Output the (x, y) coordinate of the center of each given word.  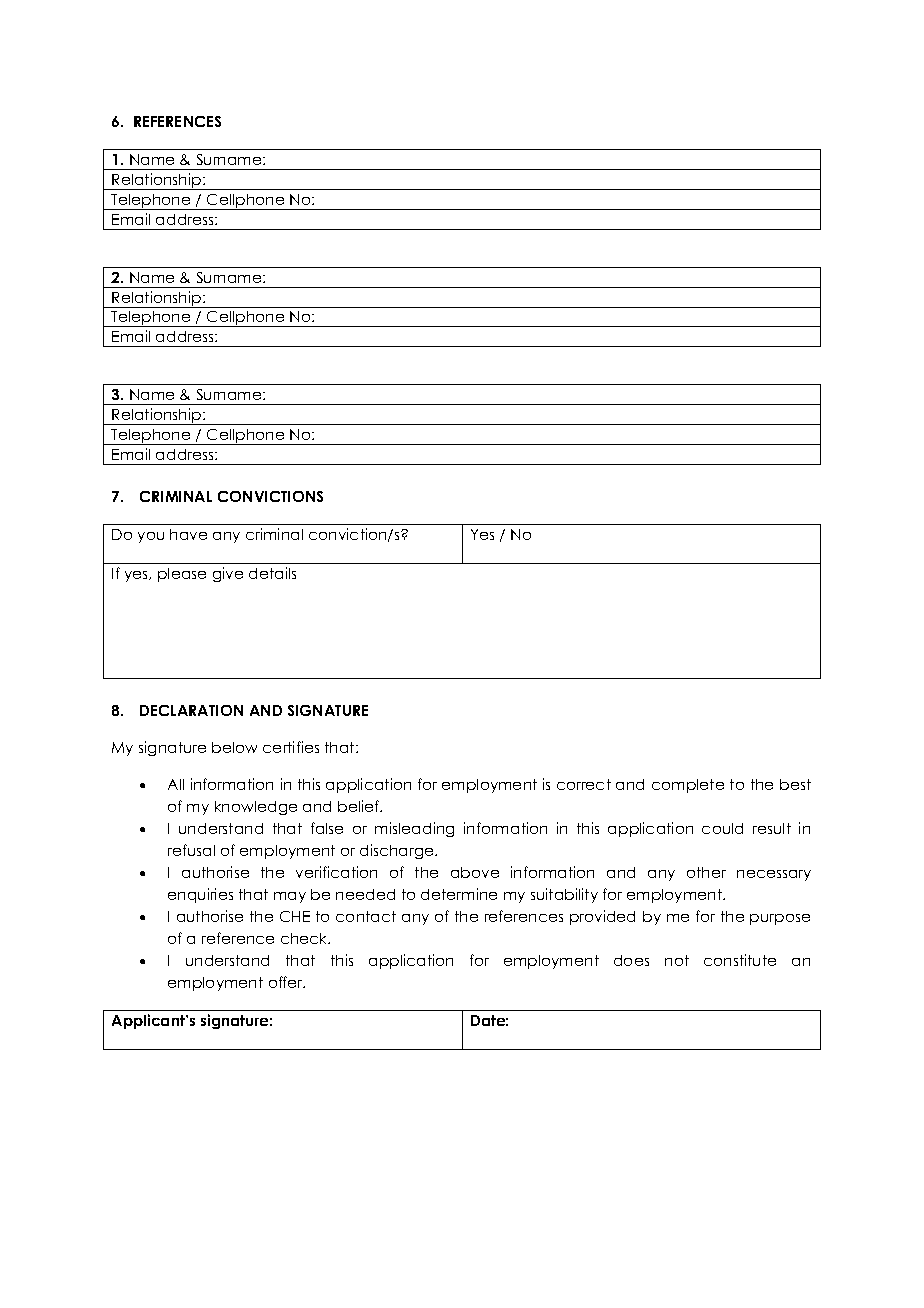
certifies (291, 747)
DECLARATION (191, 710)
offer (287, 982)
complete (688, 786)
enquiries (200, 895)
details (272, 573)
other (706, 872)
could (722, 828)
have (188, 534)
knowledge (256, 808)
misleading (414, 829)
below (234, 747)
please (182, 575)
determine (459, 894)
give (228, 574)
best (795, 784)
